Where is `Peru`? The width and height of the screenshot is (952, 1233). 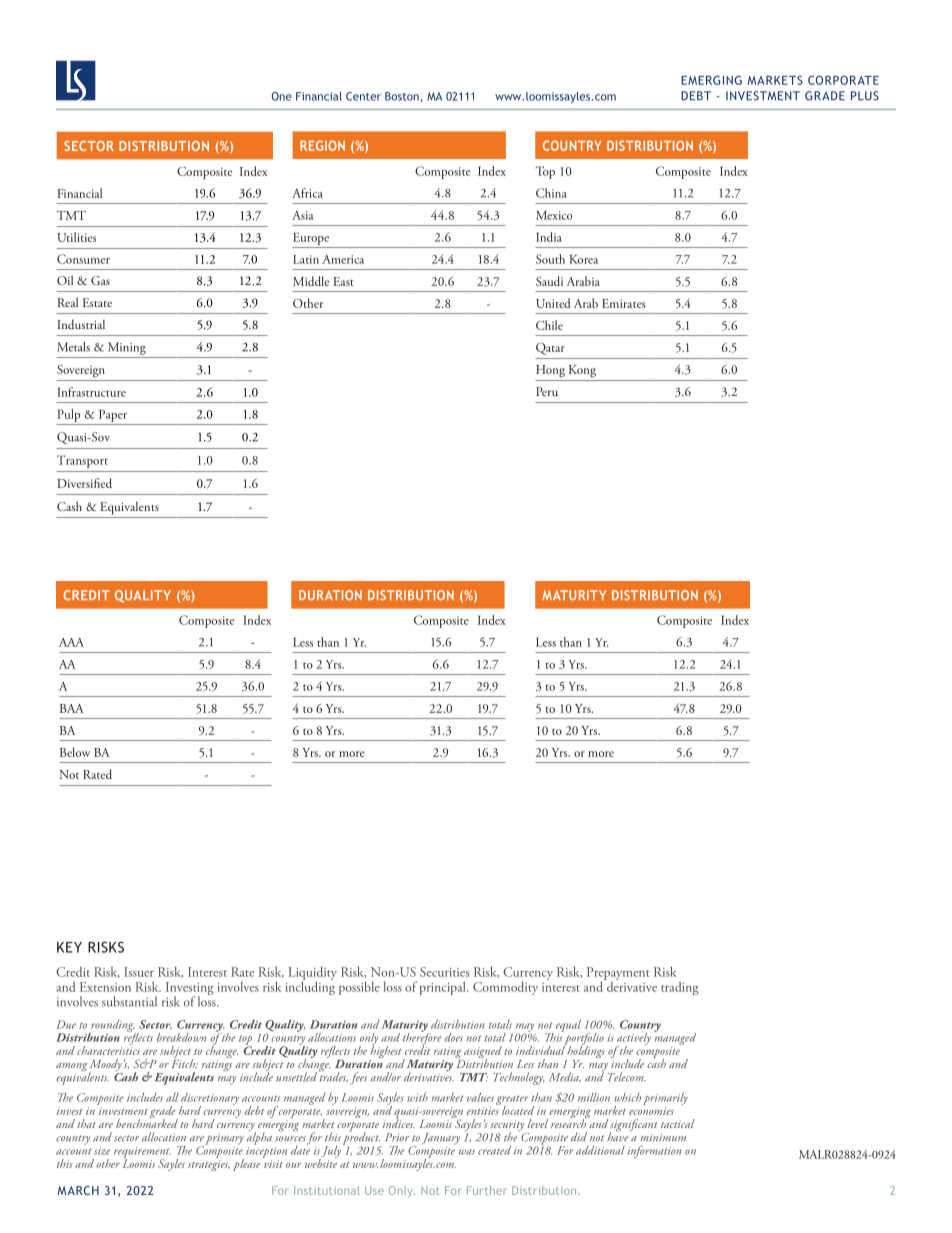 Peru is located at coordinates (547, 391).
